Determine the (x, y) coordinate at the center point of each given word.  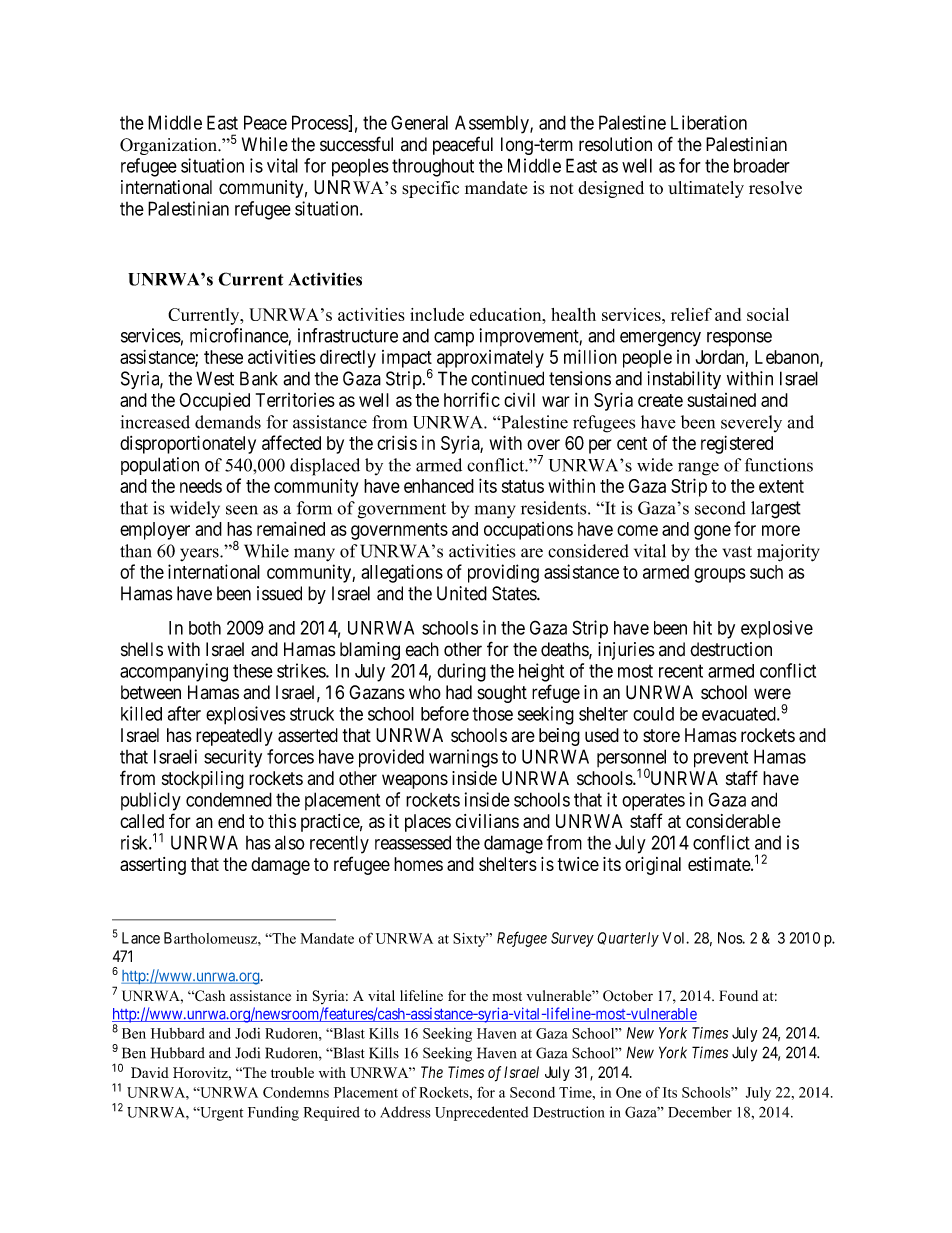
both (205, 628)
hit (702, 627)
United (462, 593)
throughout (433, 167)
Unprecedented (481, 1113)
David (150, 1072)
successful (356, 144)
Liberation (709, 122)
